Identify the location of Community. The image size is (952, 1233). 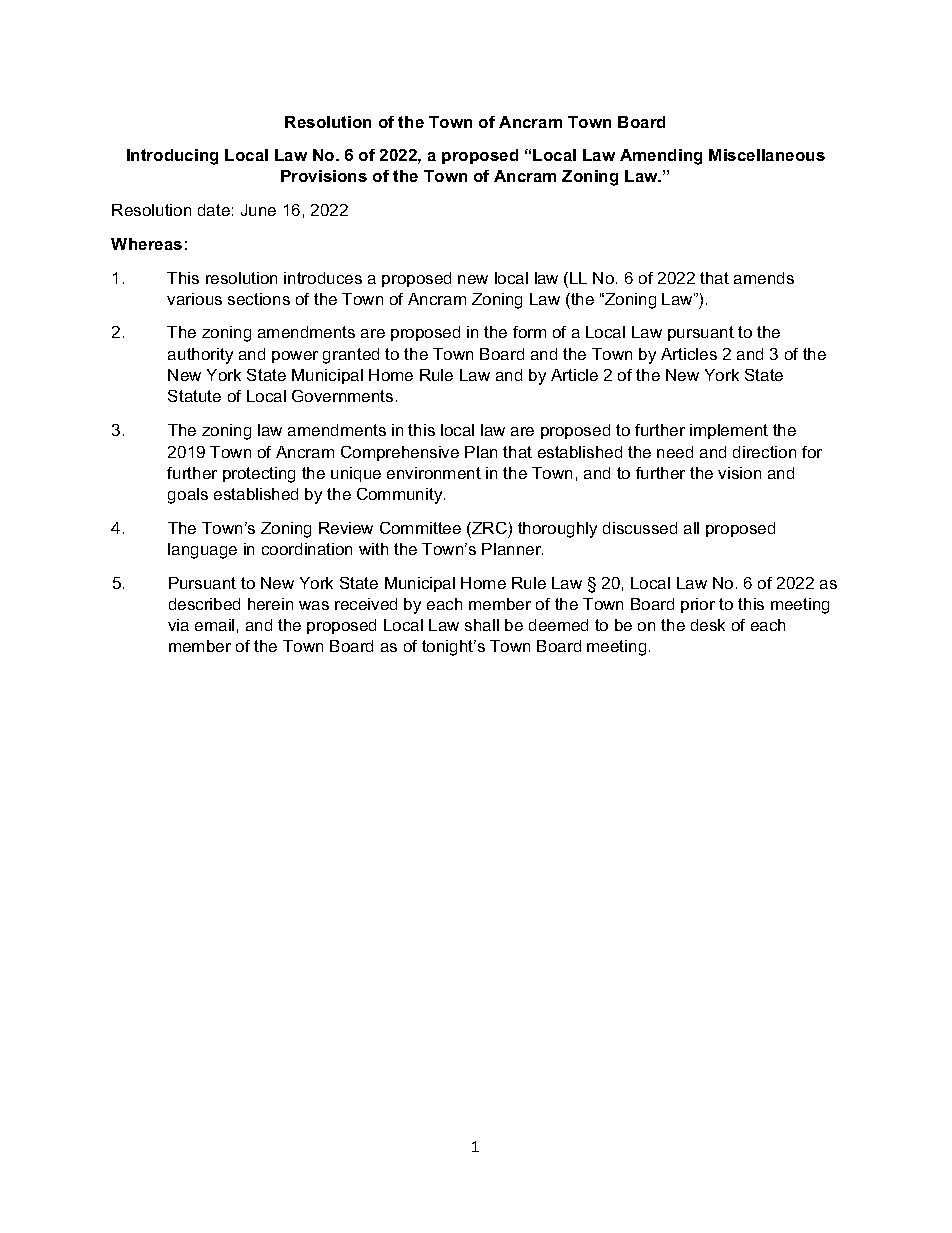
(401, 496).
